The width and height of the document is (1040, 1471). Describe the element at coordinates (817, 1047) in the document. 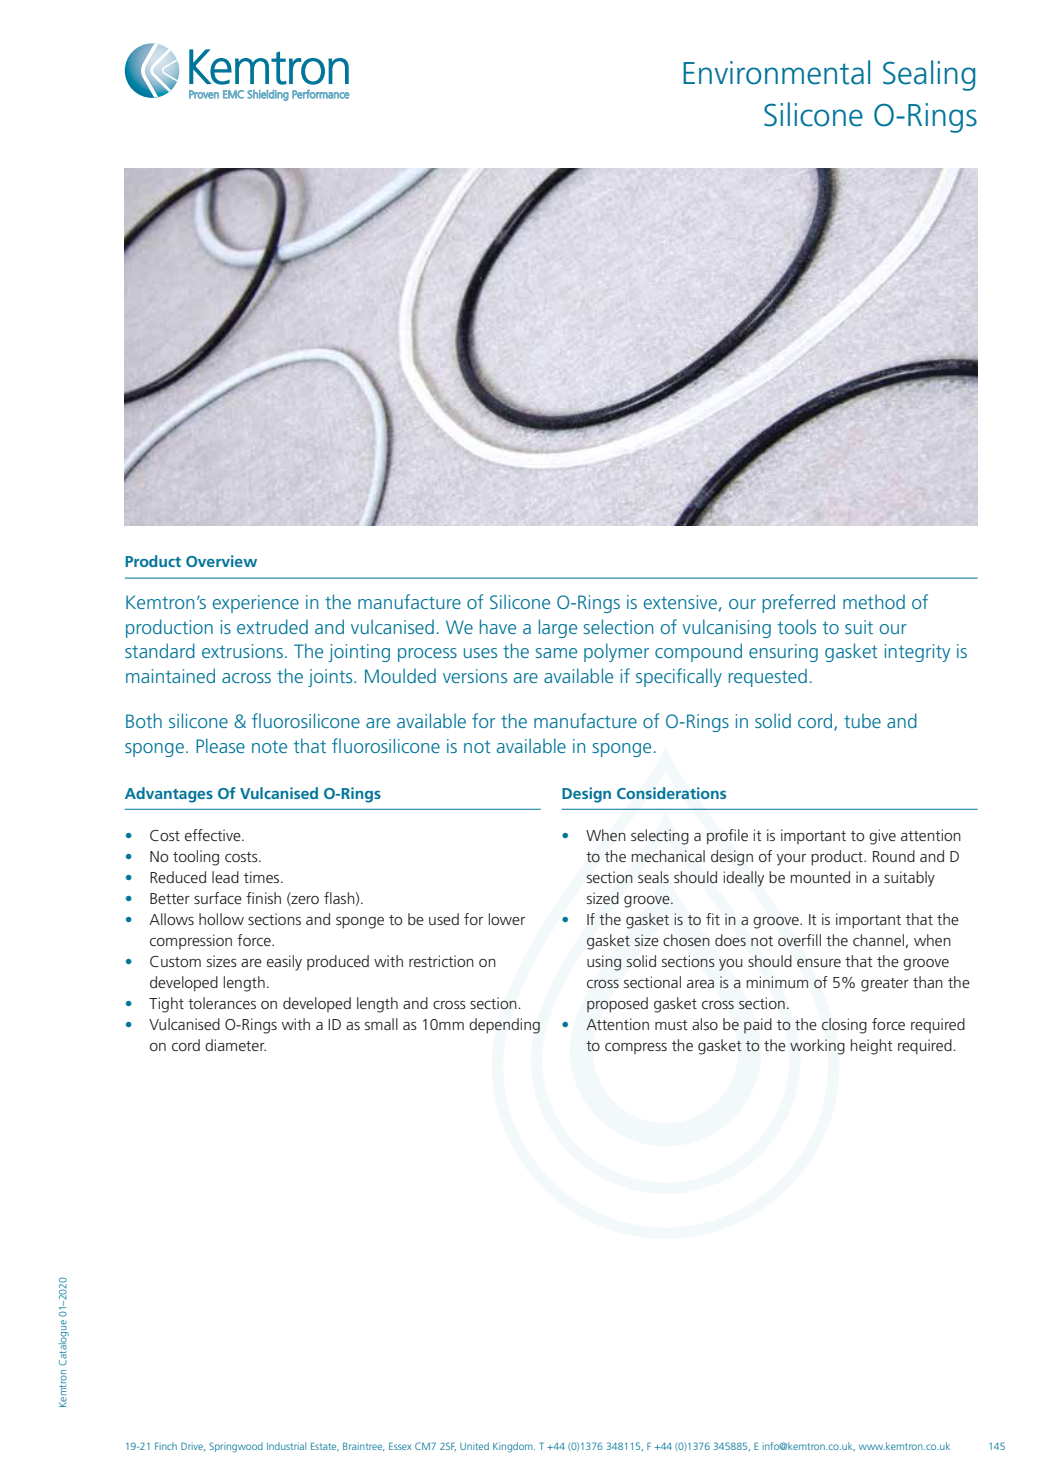

I see `working` at that location.
